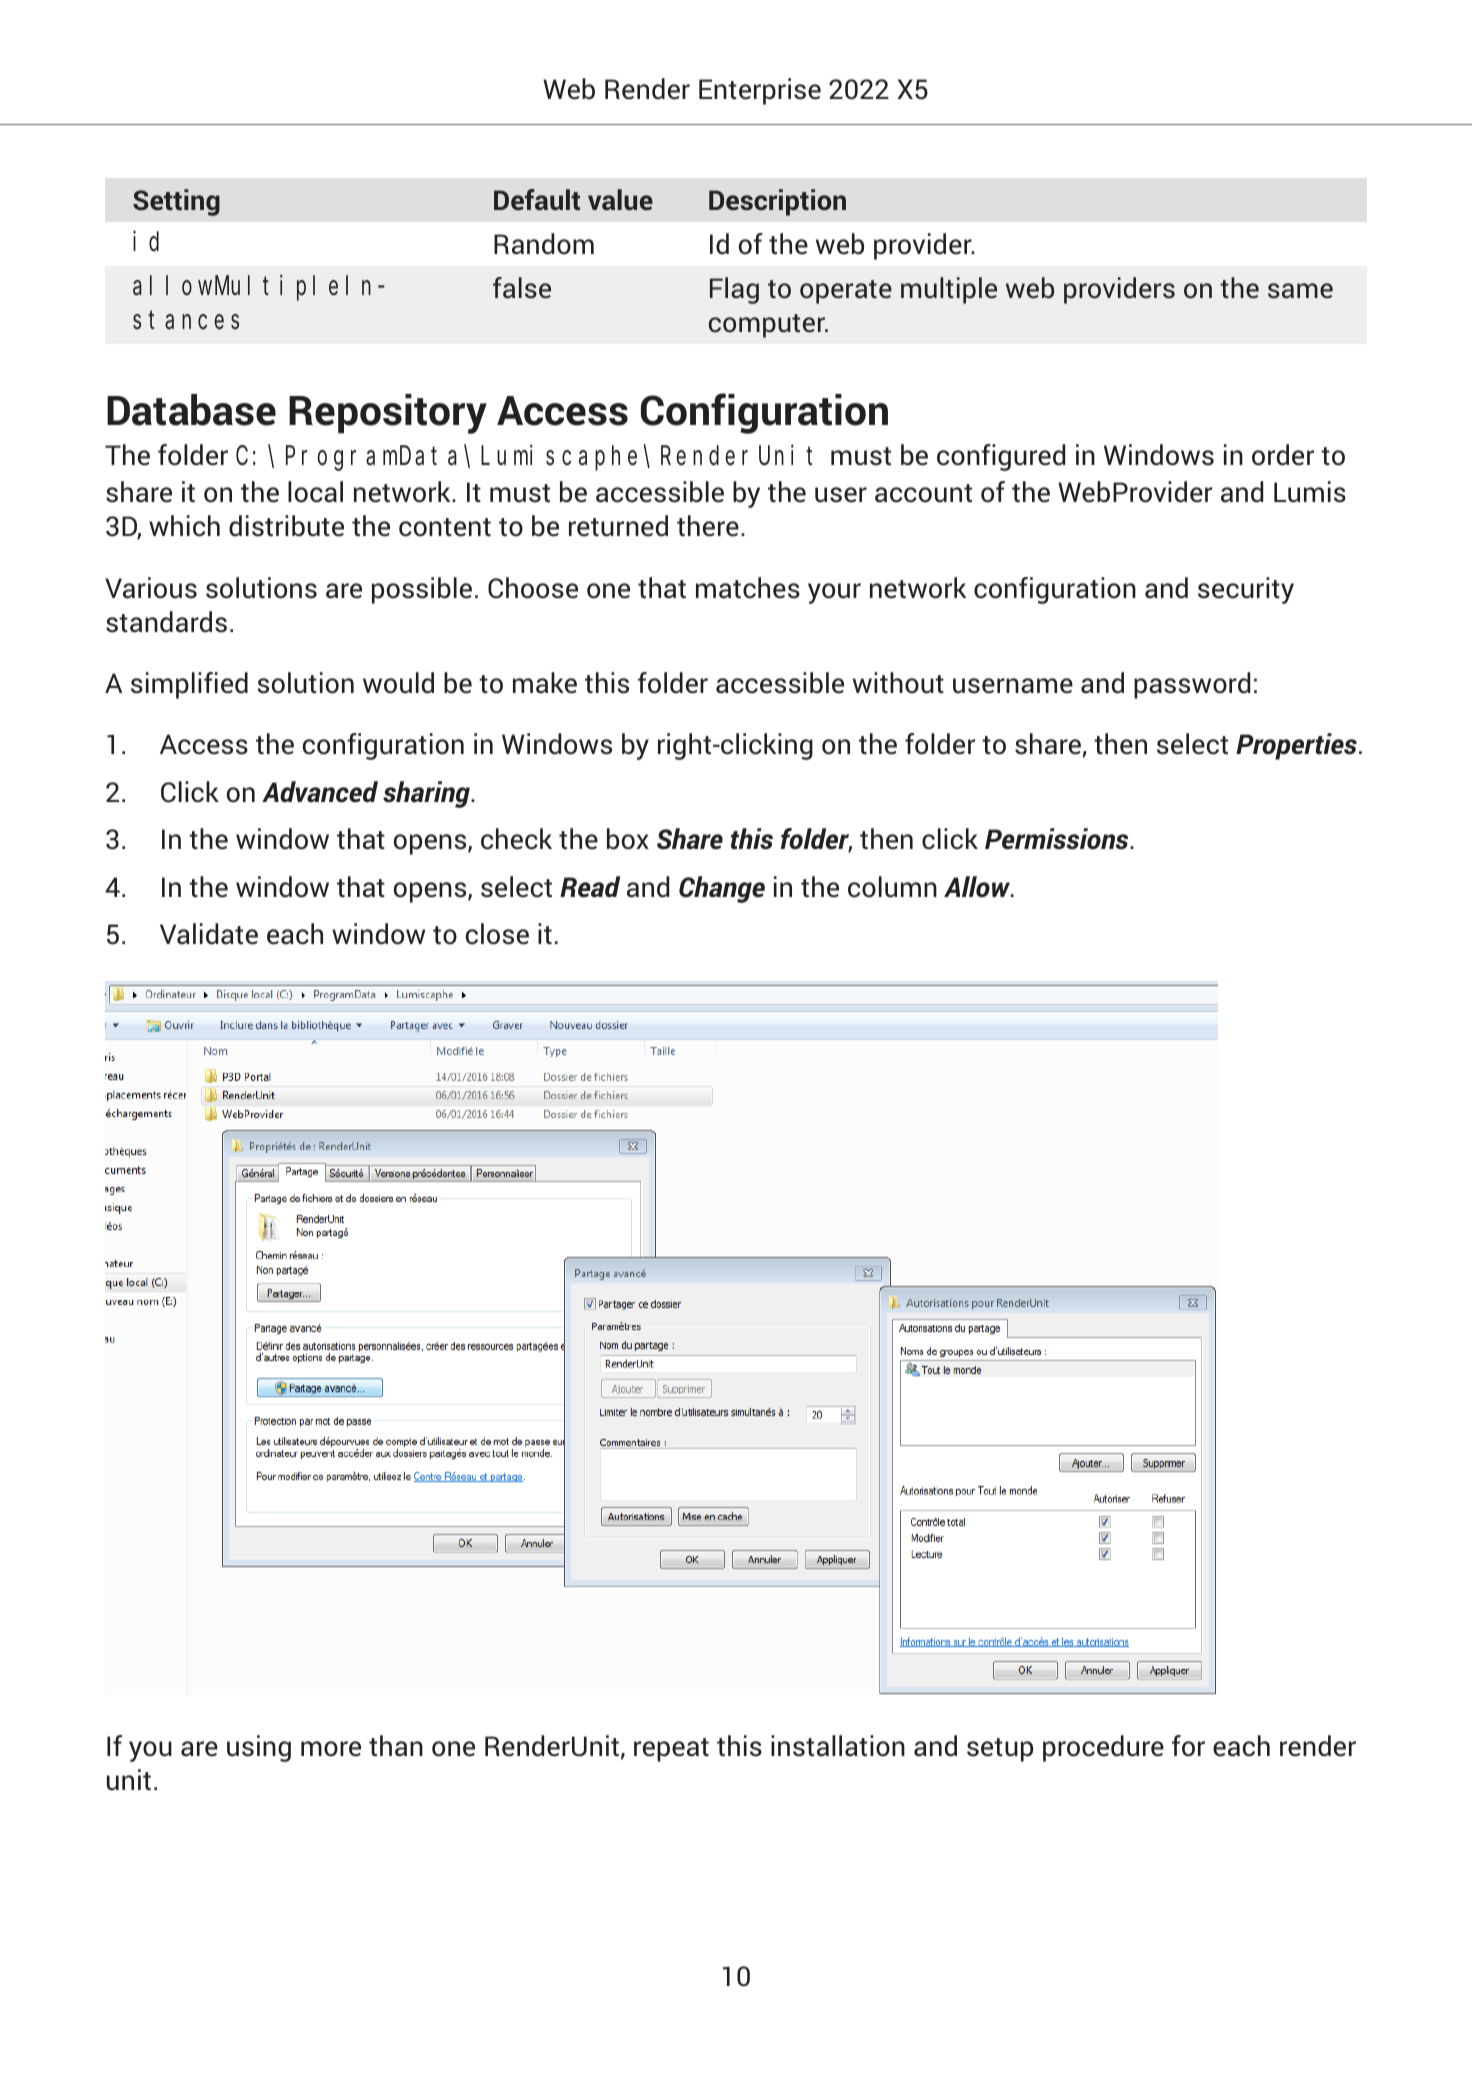  Describe the element at coordinates (590, 887) in the document. I see `Read` at that location.
